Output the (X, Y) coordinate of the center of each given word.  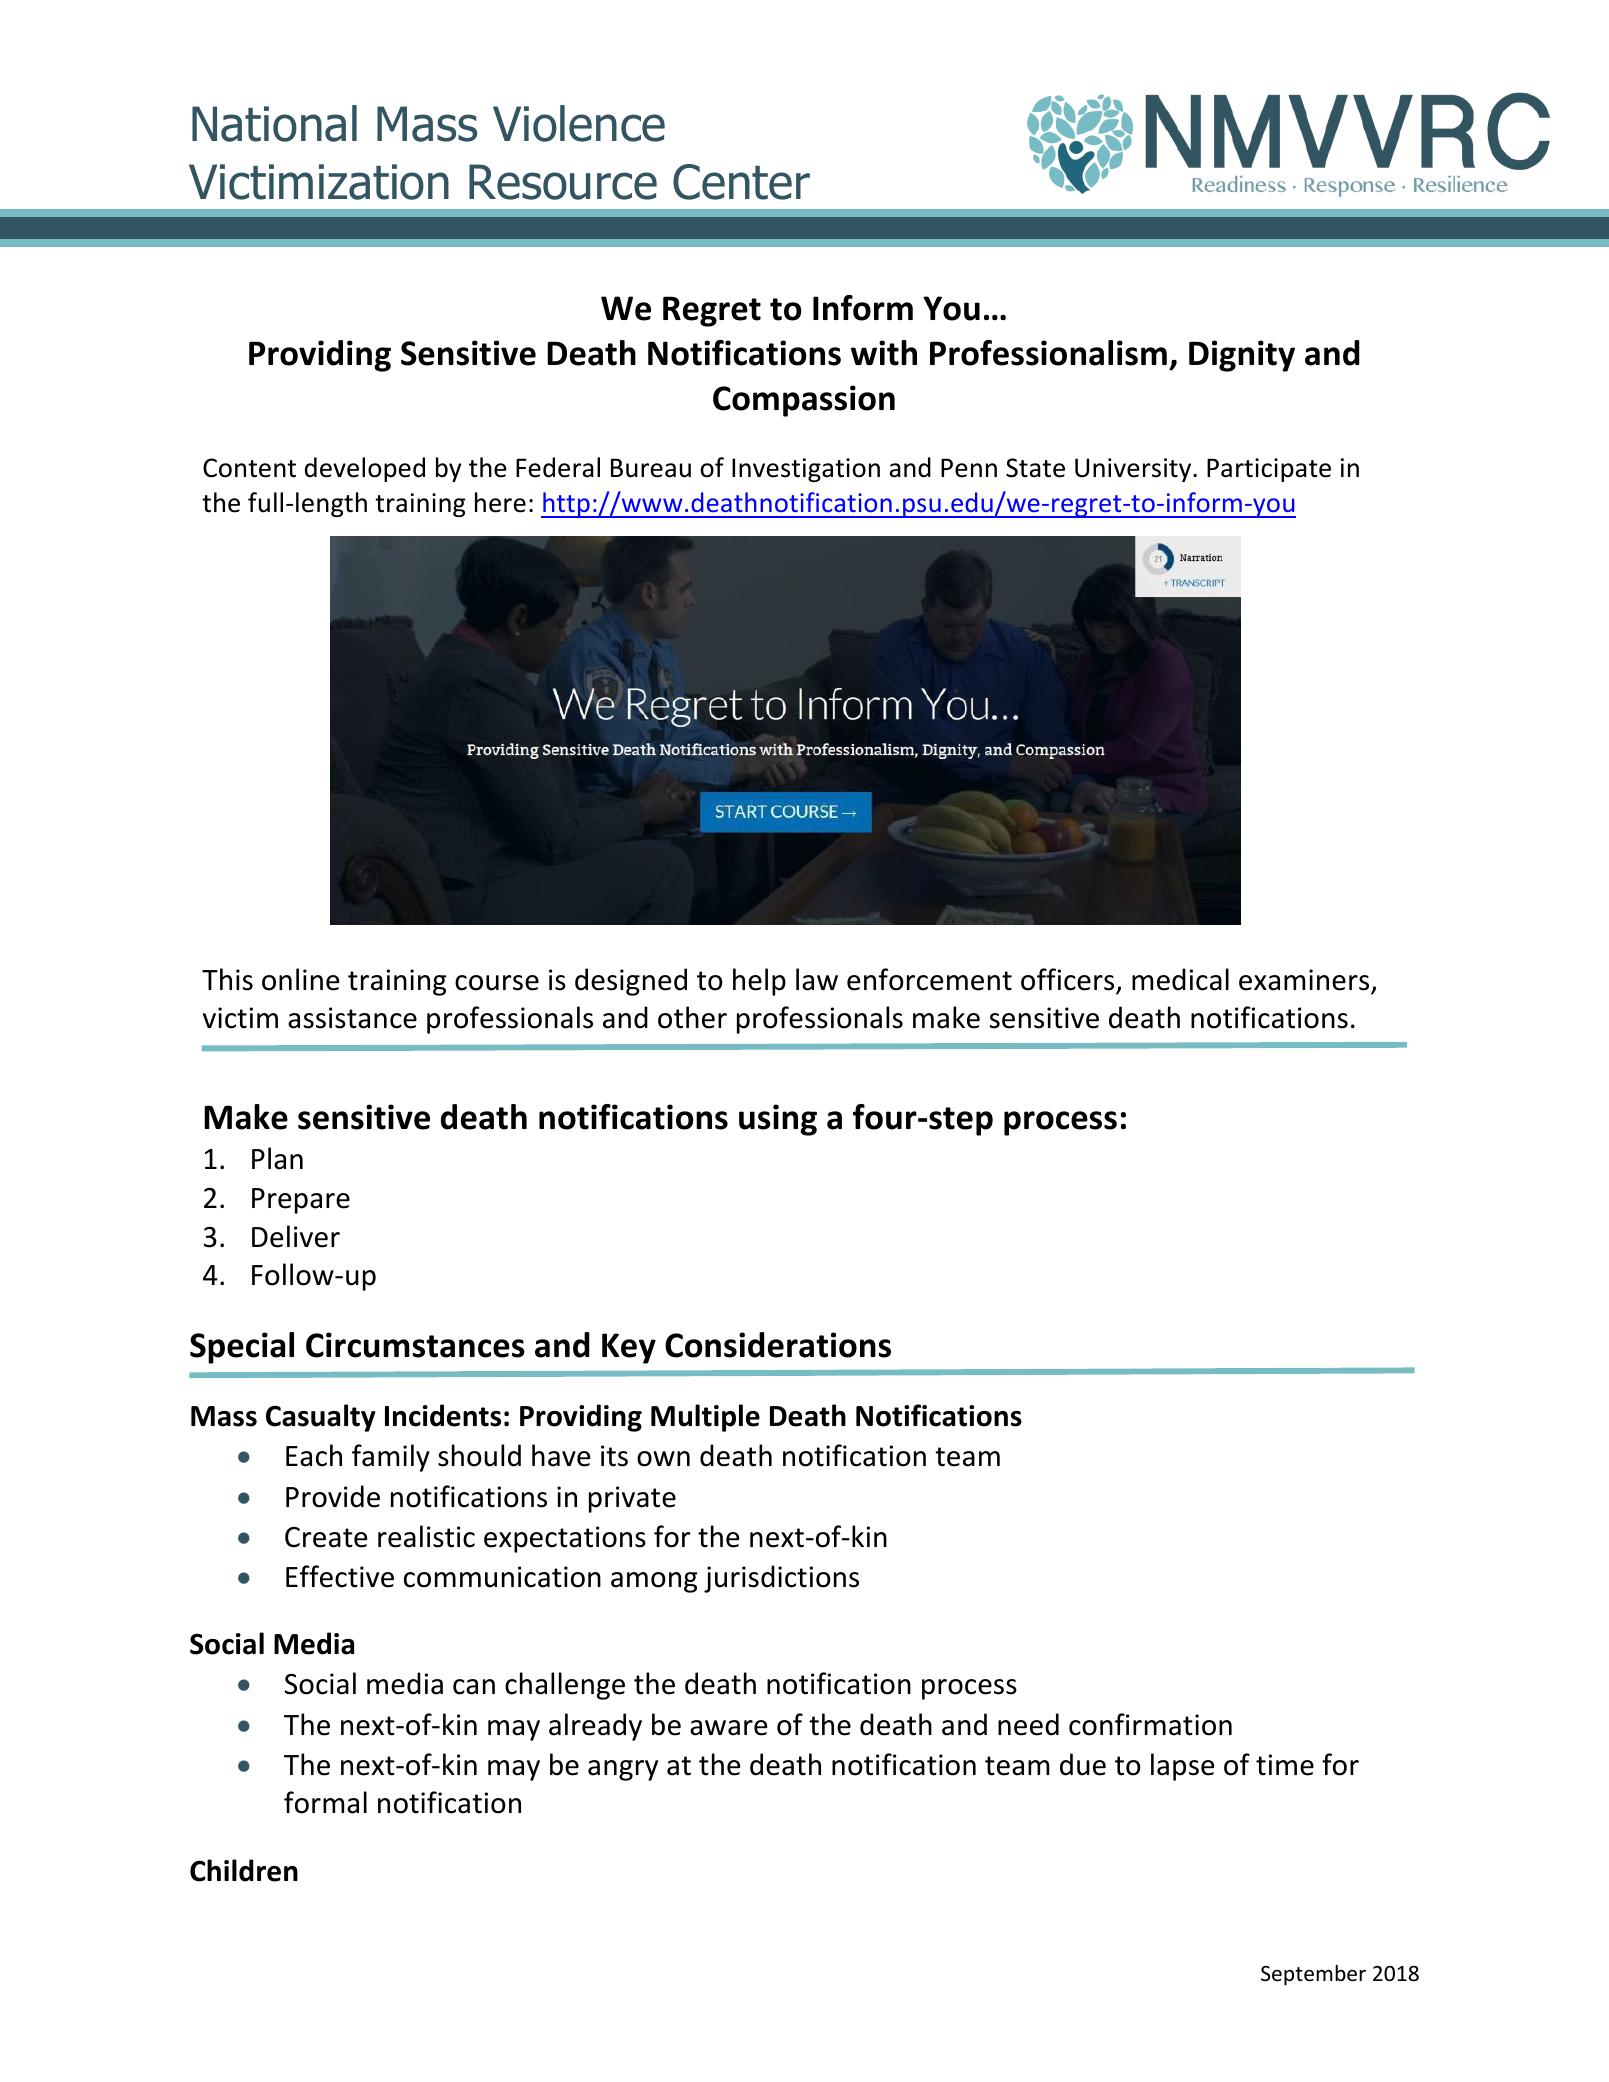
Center (741, 182)
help (759, 982)
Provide (333, 1496)
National (274, 123)
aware (728, 1728)
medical (1180, 979)
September (1313, 1975)
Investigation (806, 470)
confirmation (1150, 1724)
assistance (352, 1018)
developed (365, 469)
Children (244, 1870)
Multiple (705, 1418)
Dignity (1242, 356)
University (1134, 470)
